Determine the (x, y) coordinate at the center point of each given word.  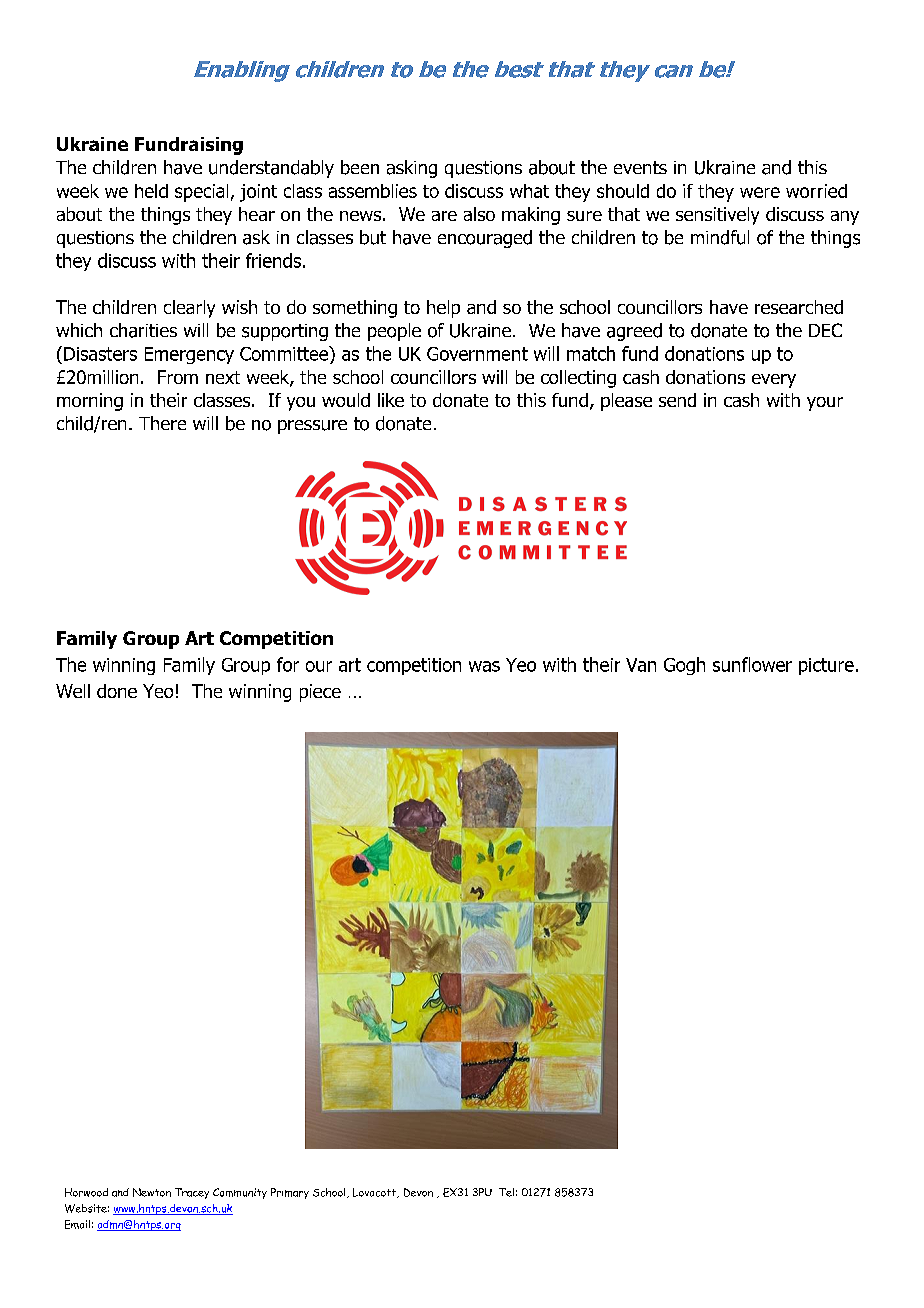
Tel (506, 1192)
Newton (152, 1192)
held (151, 191)
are (444, 216)
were (760, 192)
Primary (290, 1193)
